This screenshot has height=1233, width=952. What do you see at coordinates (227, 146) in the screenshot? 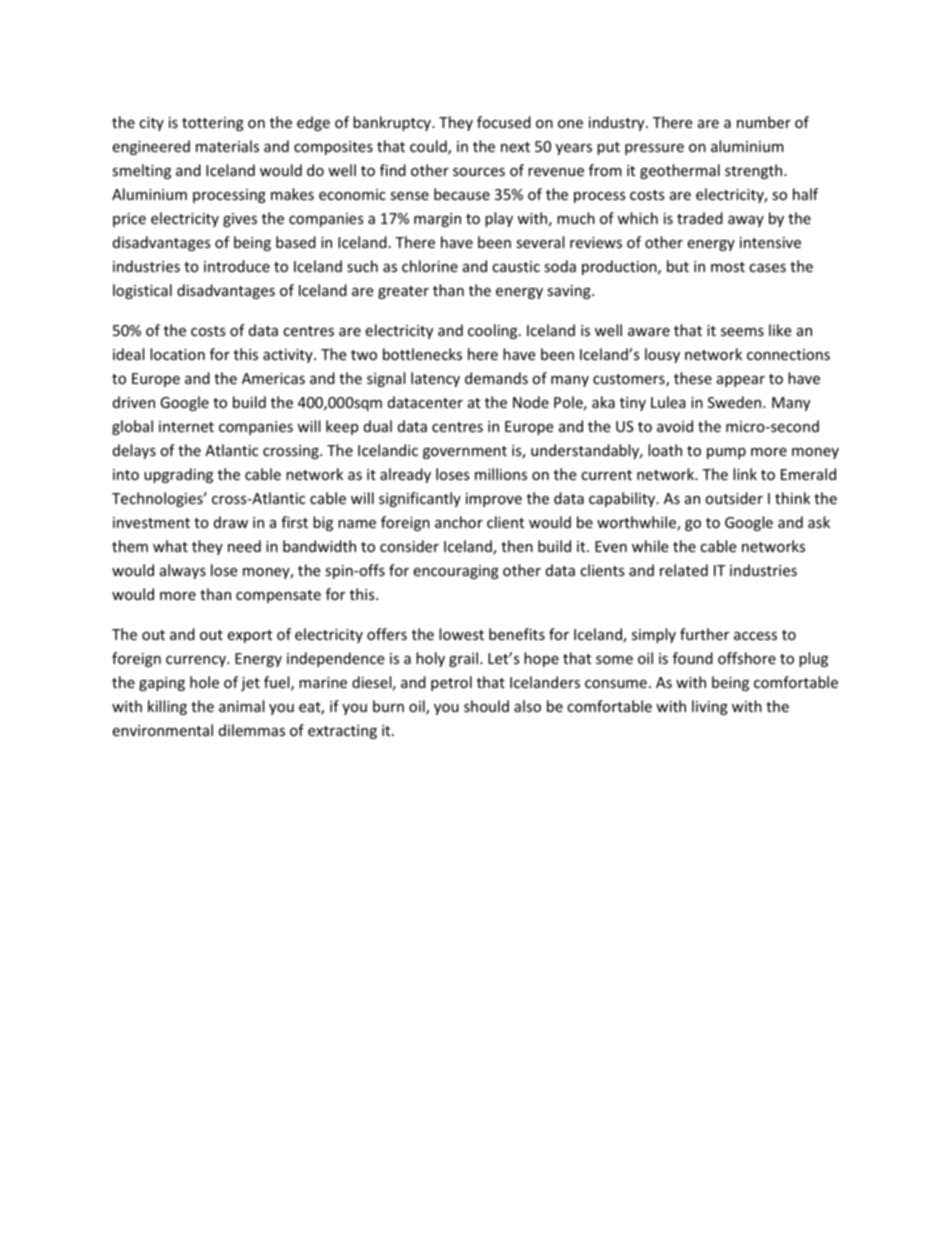
I see `materials` at bounding box center [227, 146].
